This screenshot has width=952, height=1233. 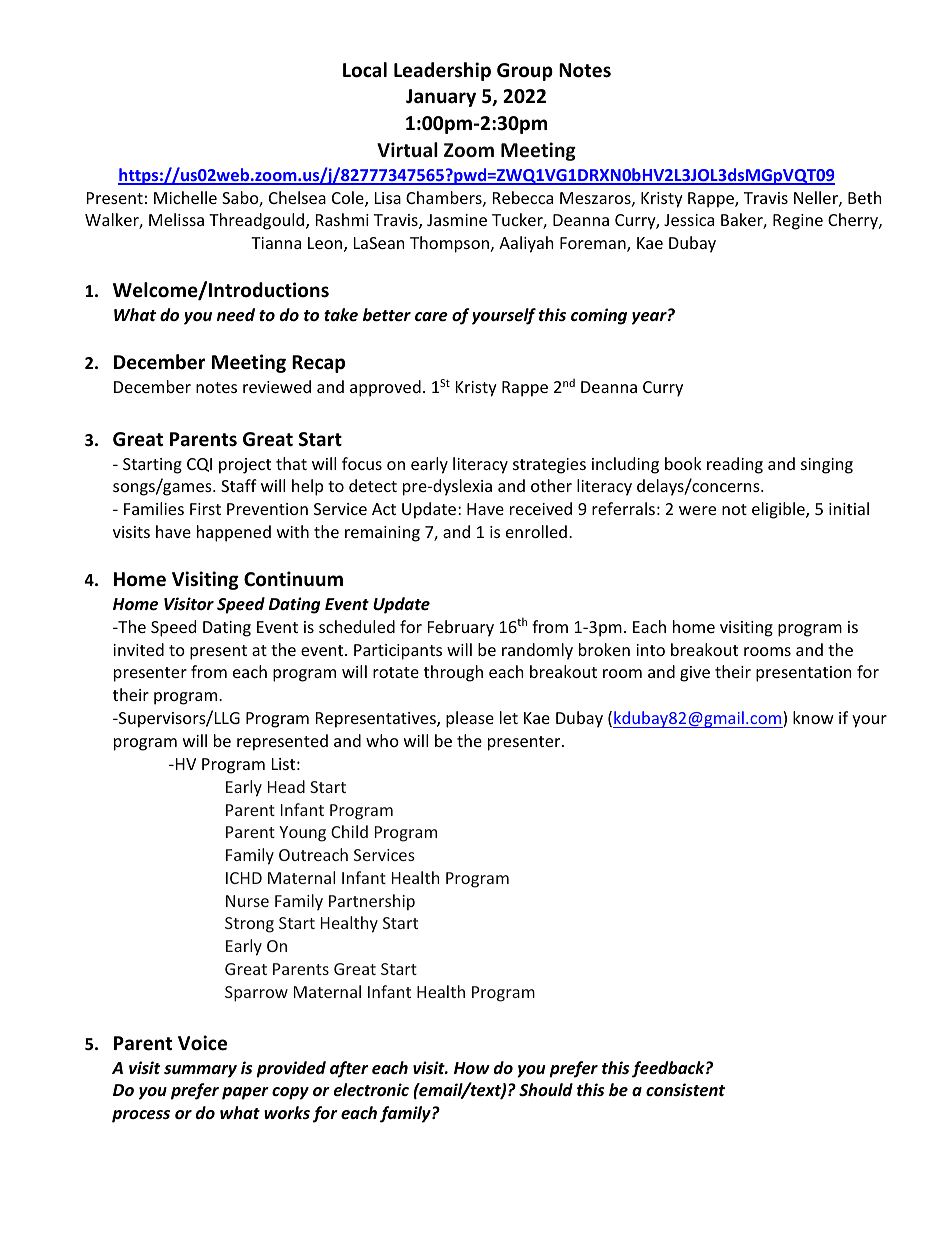 I want to click on paper, so click(x=245, y=1093).
